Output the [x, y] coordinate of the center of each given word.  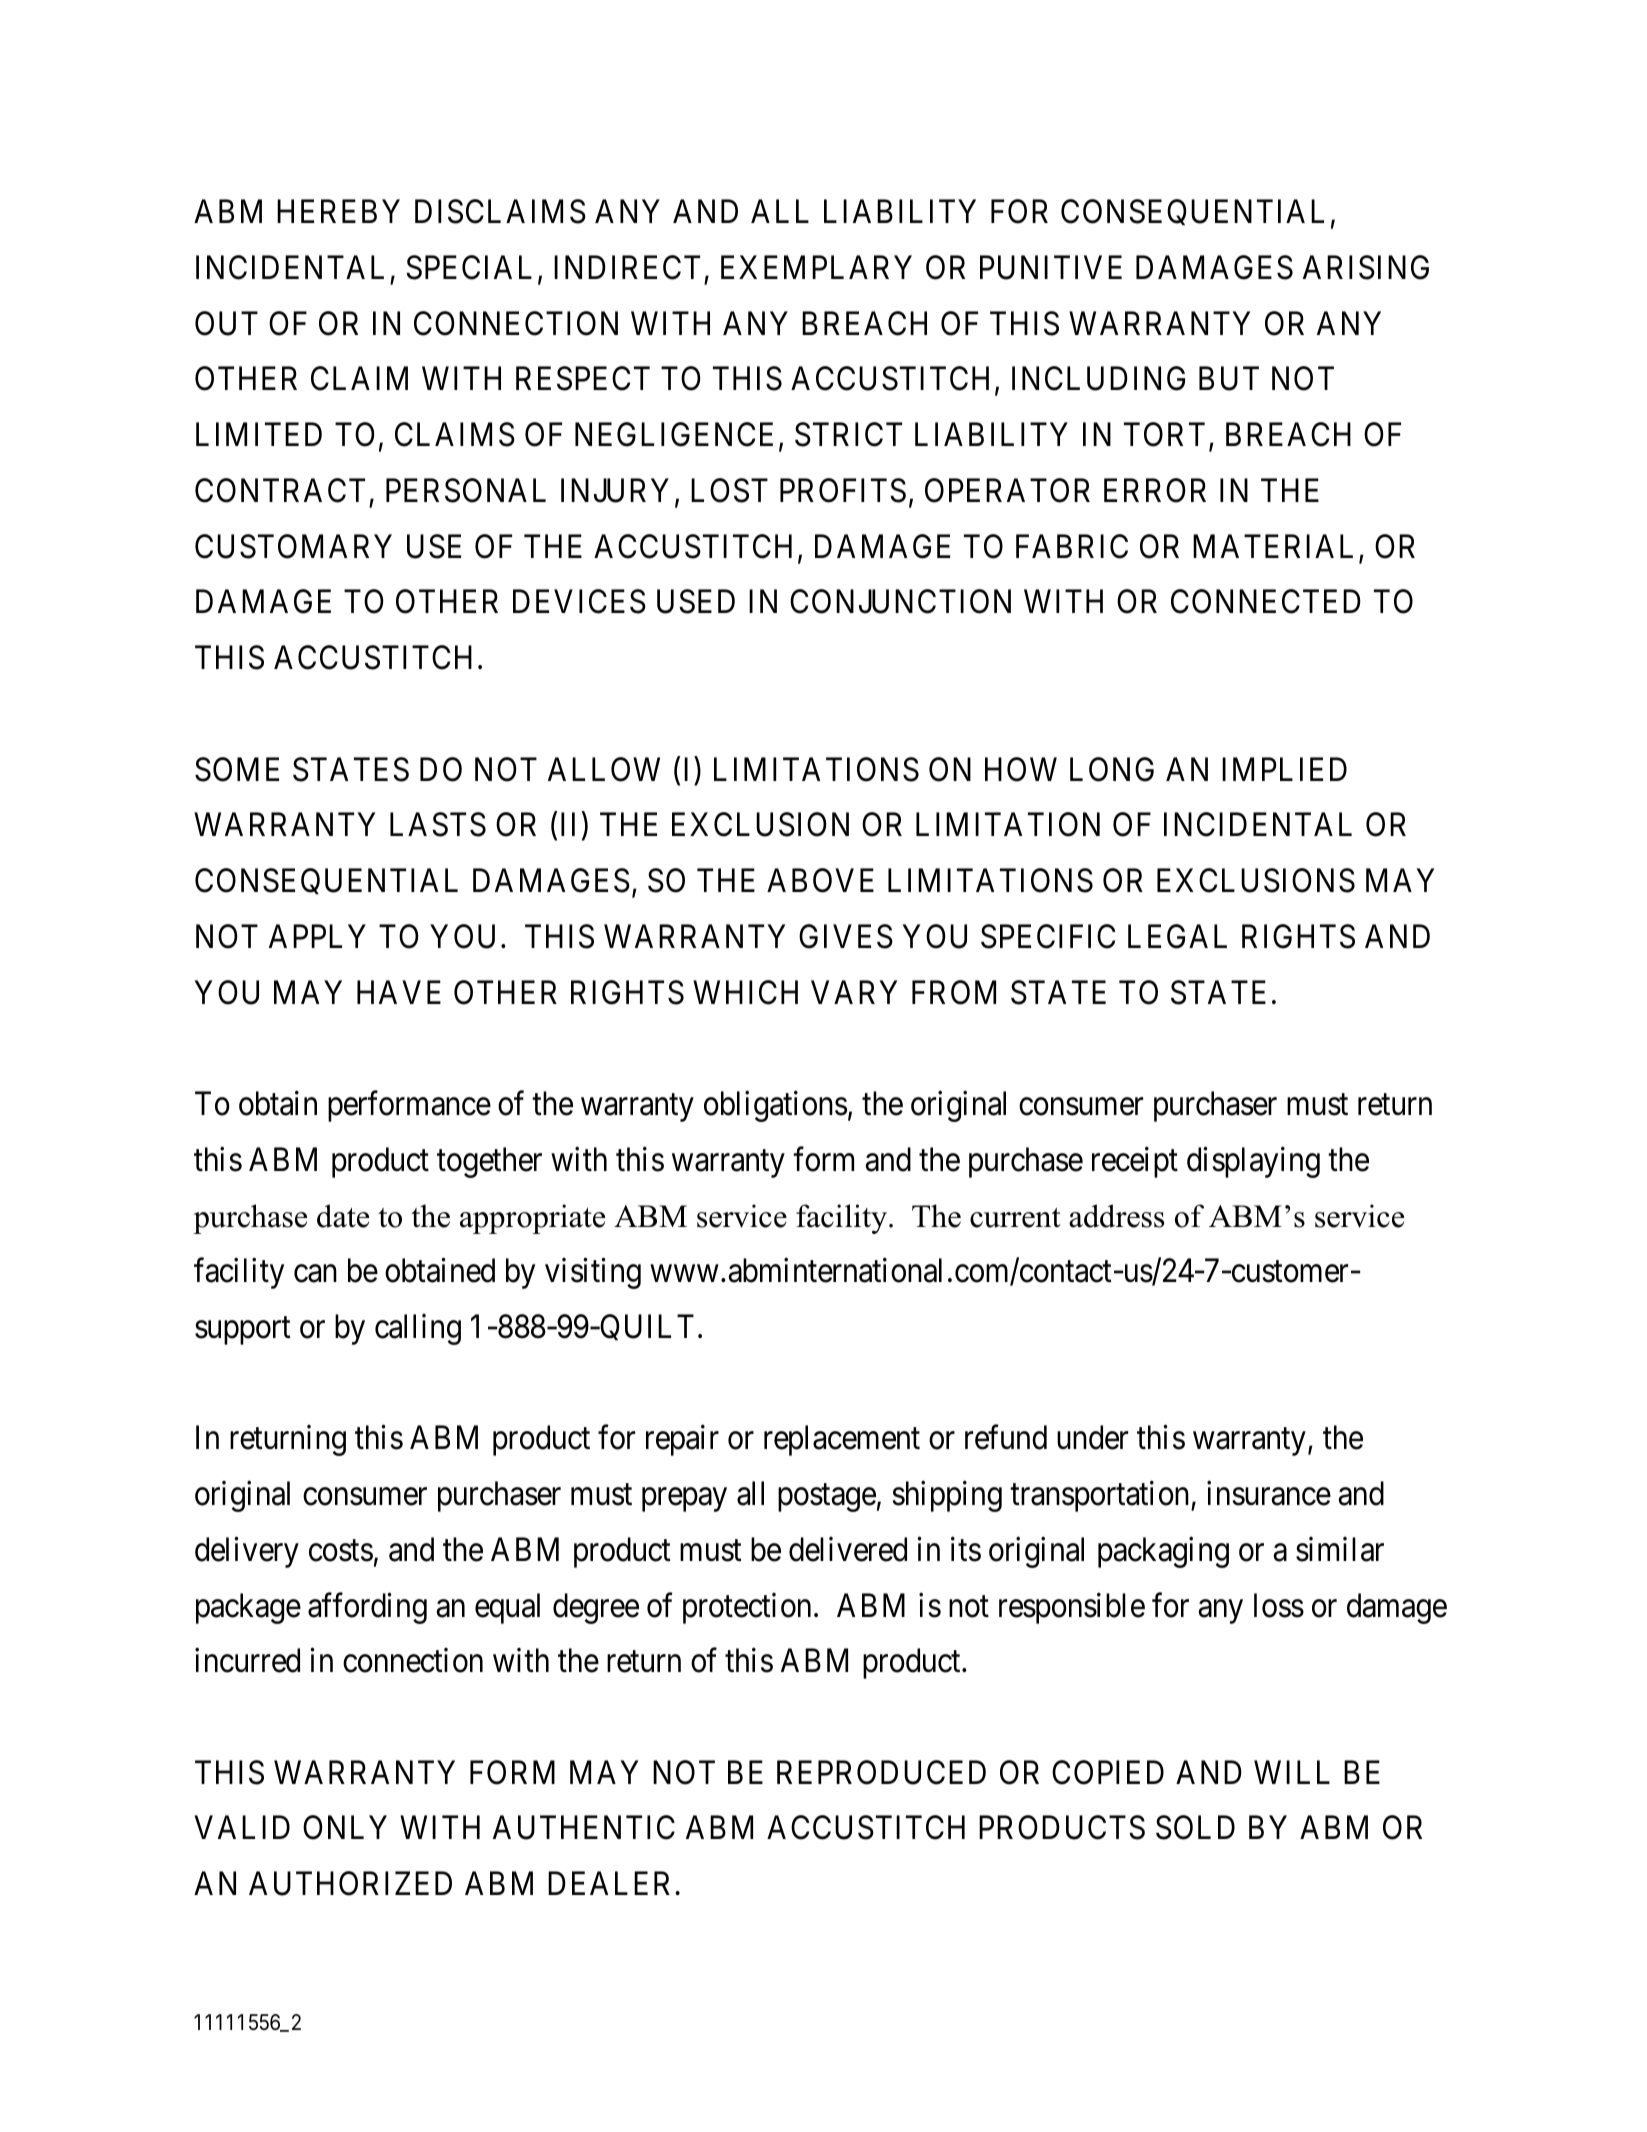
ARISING [1366, 267]
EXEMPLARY [816, 267]
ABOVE [820, 880]
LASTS [438, 824]
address [1116, 1216]
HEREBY [338, 211]
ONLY [345, 1828]
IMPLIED [1284, 769]
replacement [842, 1440]
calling [418, 1329]
